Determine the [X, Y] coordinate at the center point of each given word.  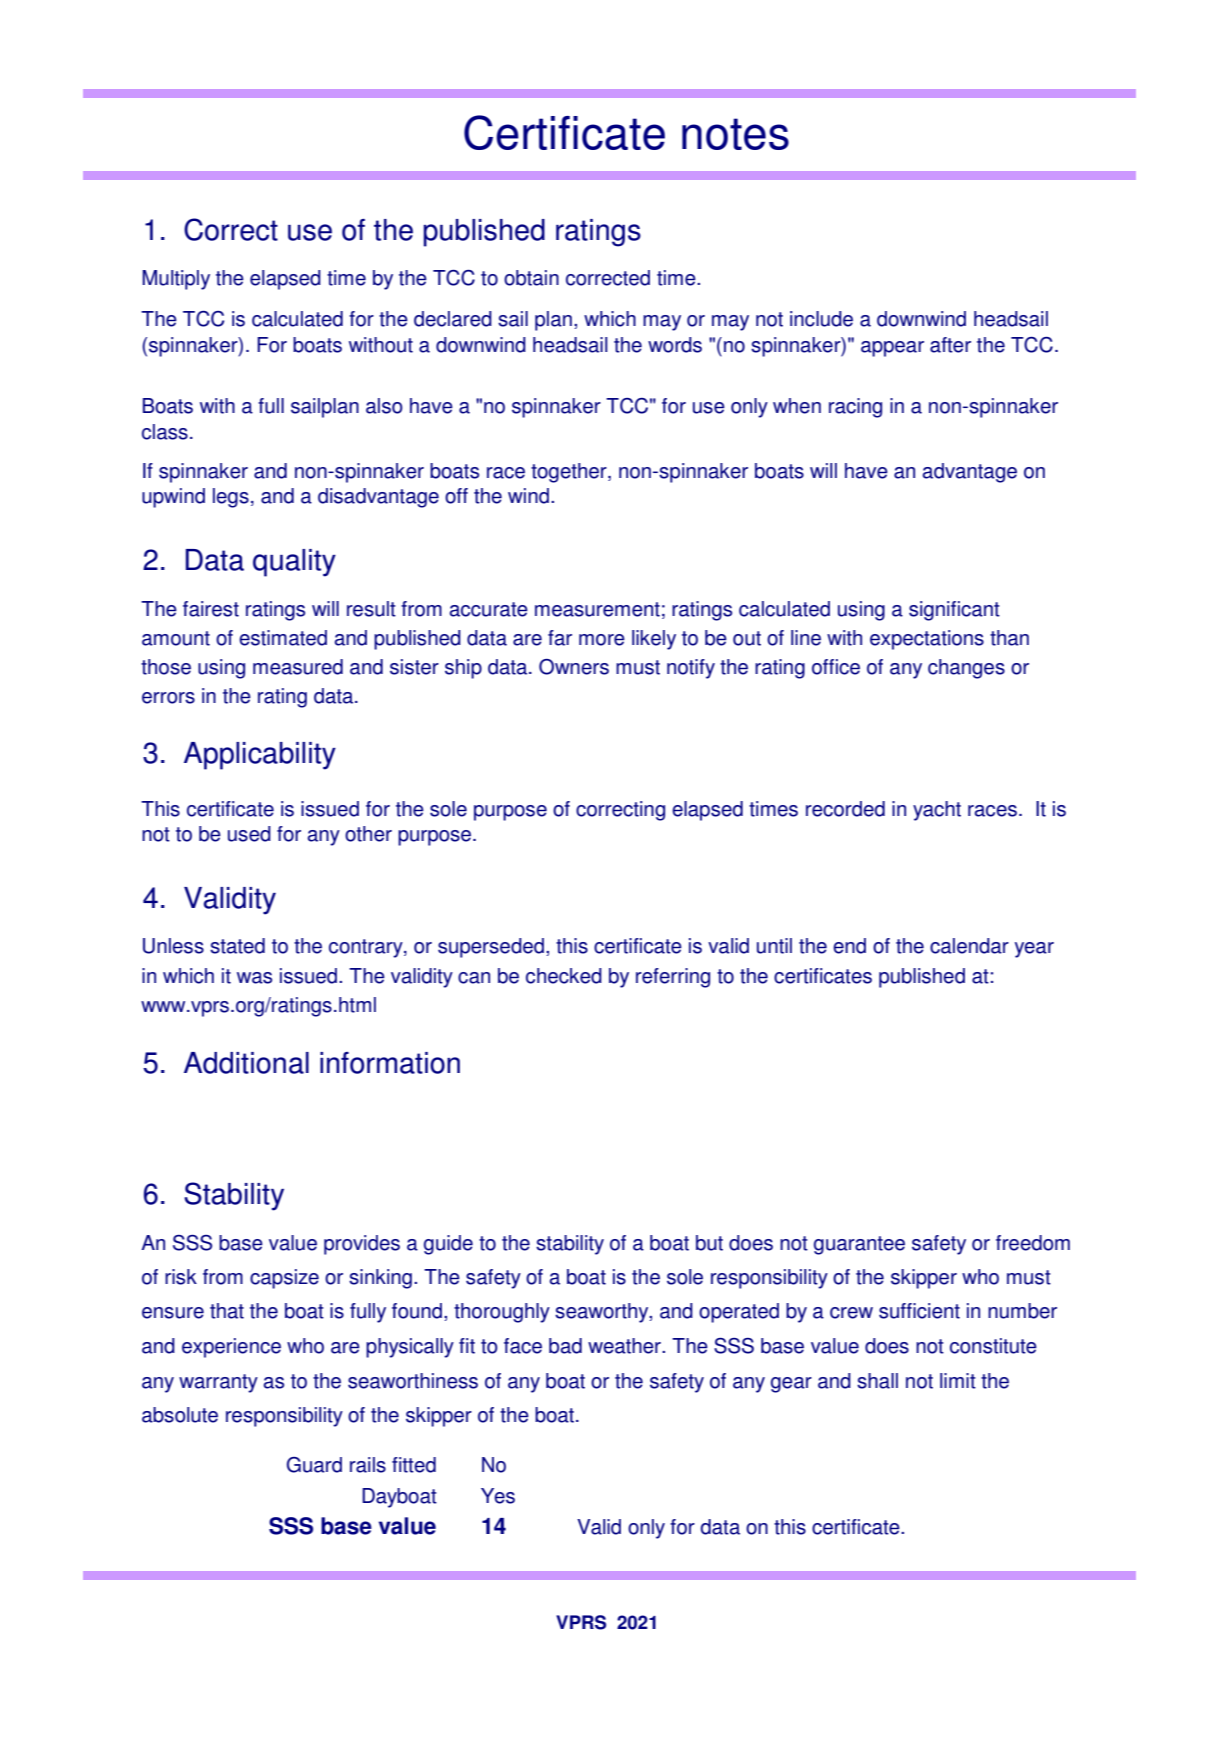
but [709, 1243]
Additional [246, 1063]
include [821, 319]
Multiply [176, 280]
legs [231, 498]
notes [735, 134]
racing [855, 408]
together [570, 473]
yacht [937, 811]
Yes [498, 1496]
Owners [574, 667]
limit [958, 1381]
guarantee [859, 1245]
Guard [314, 1465]
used [249, 834]
